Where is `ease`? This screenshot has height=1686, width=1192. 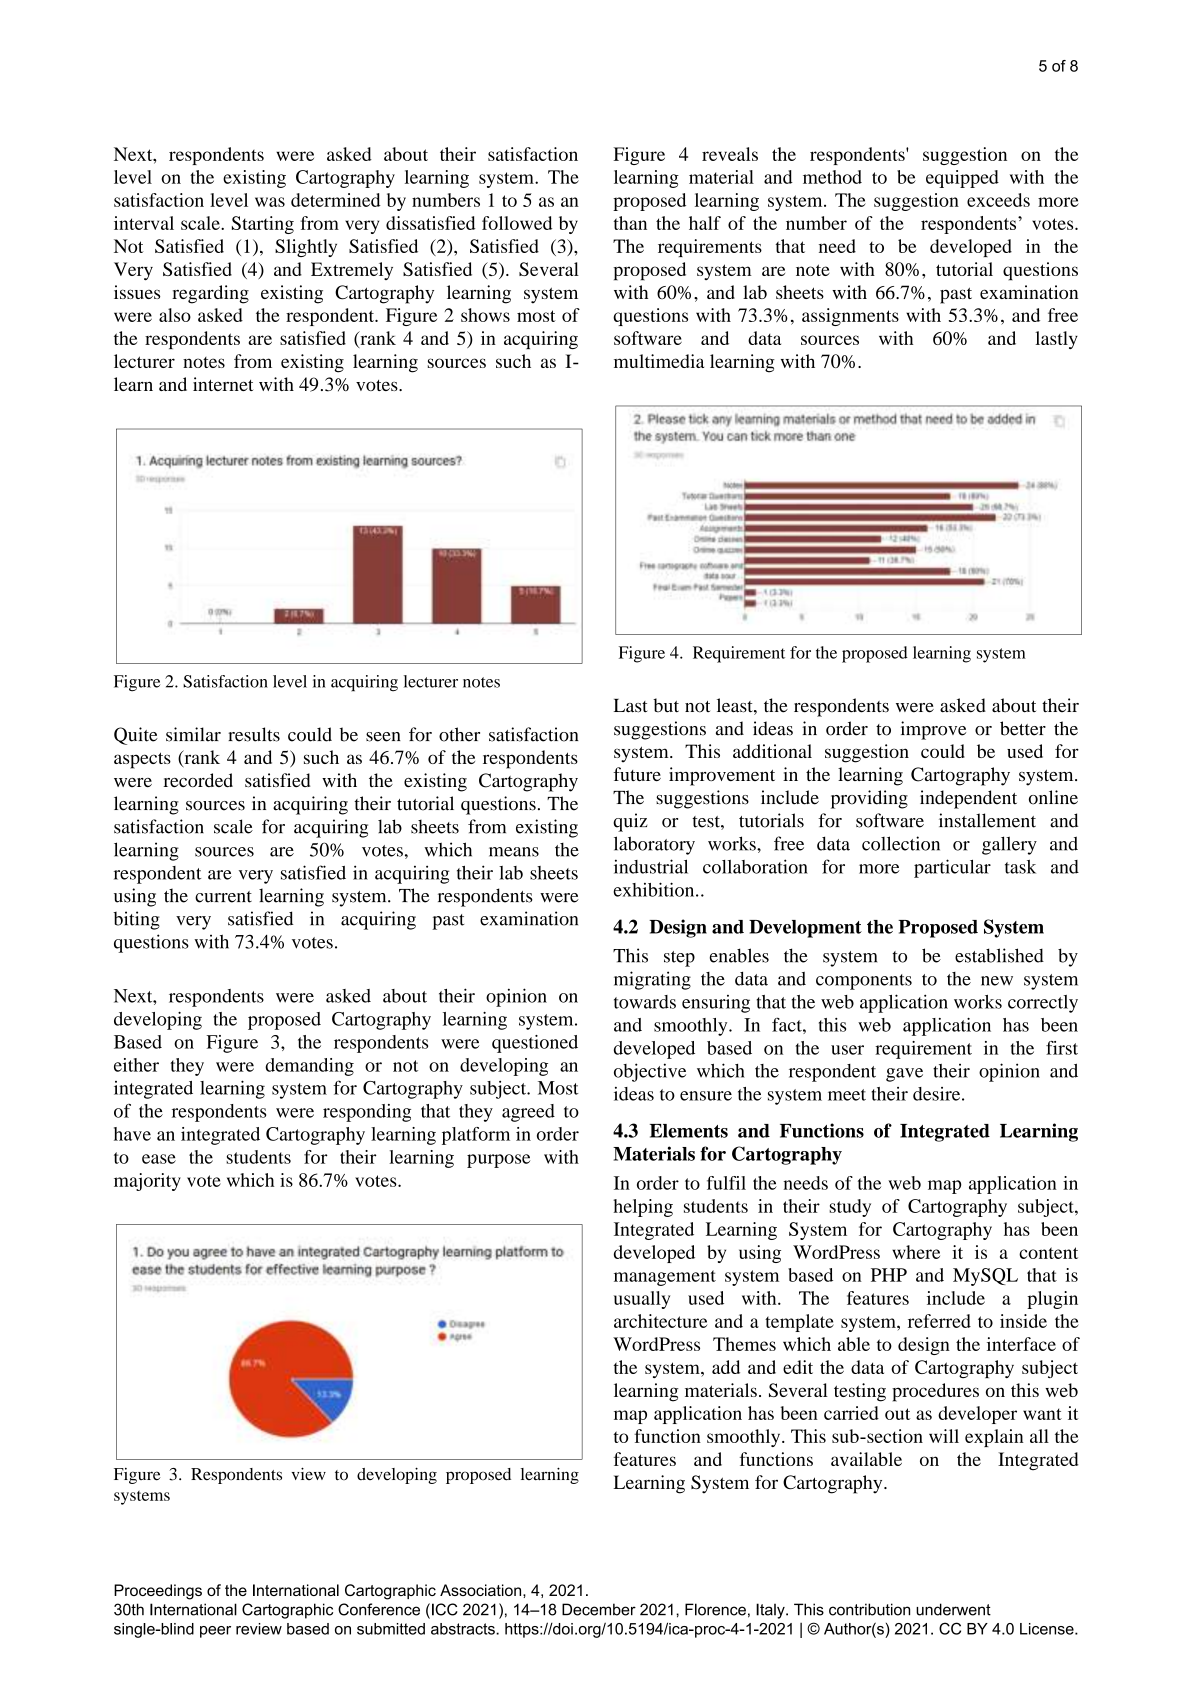 ease is located at coordinates (159, 1159).
